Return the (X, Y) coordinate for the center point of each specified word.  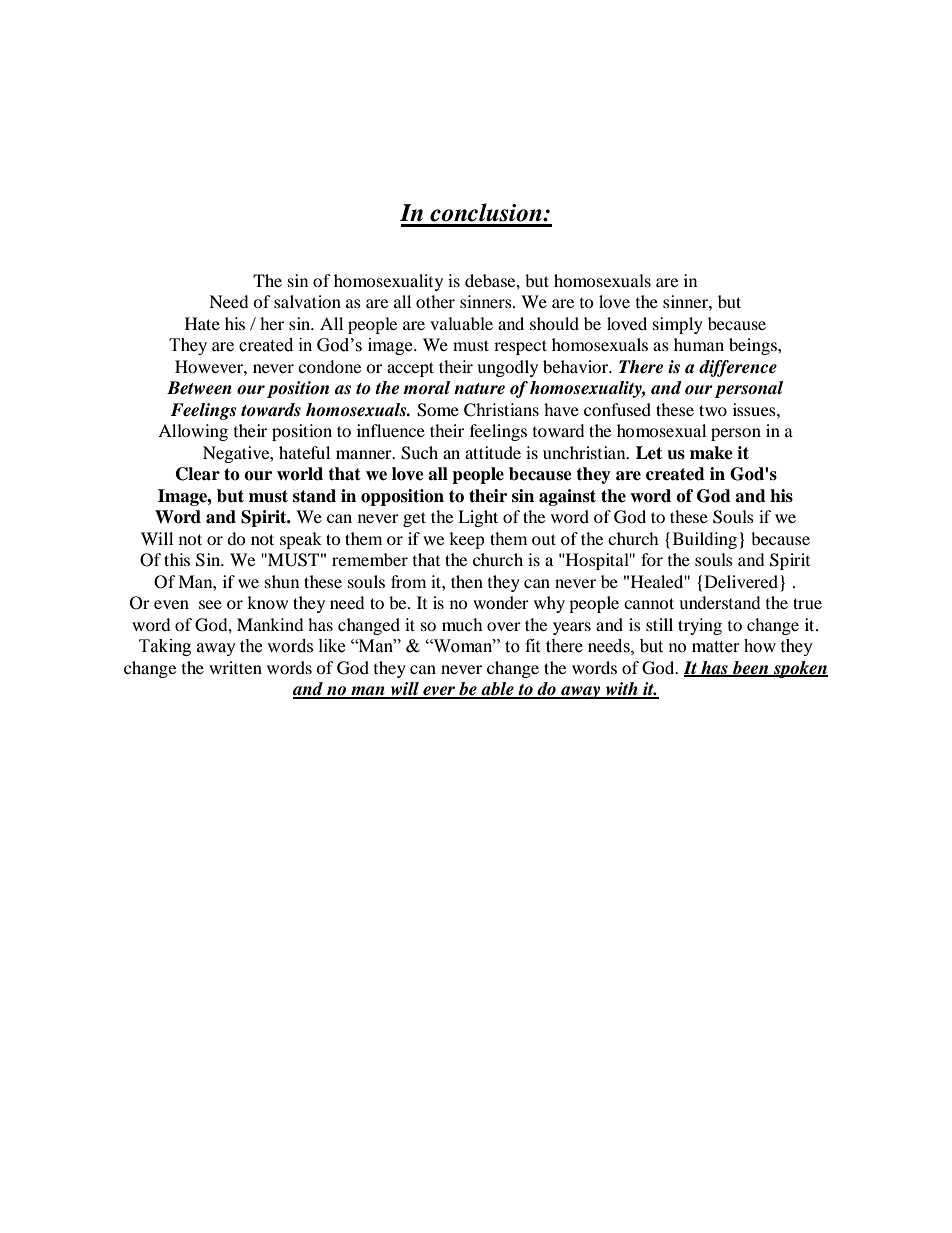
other (435, 301)
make (711, 453)
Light (478, 518)
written (235, 667)
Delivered (741, 581)
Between (199, 388)
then (467, 581)
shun (282, 581)
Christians (501, 410)
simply (678, 325)
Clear (198, 474)
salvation (307, 301)
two (713, 410)
